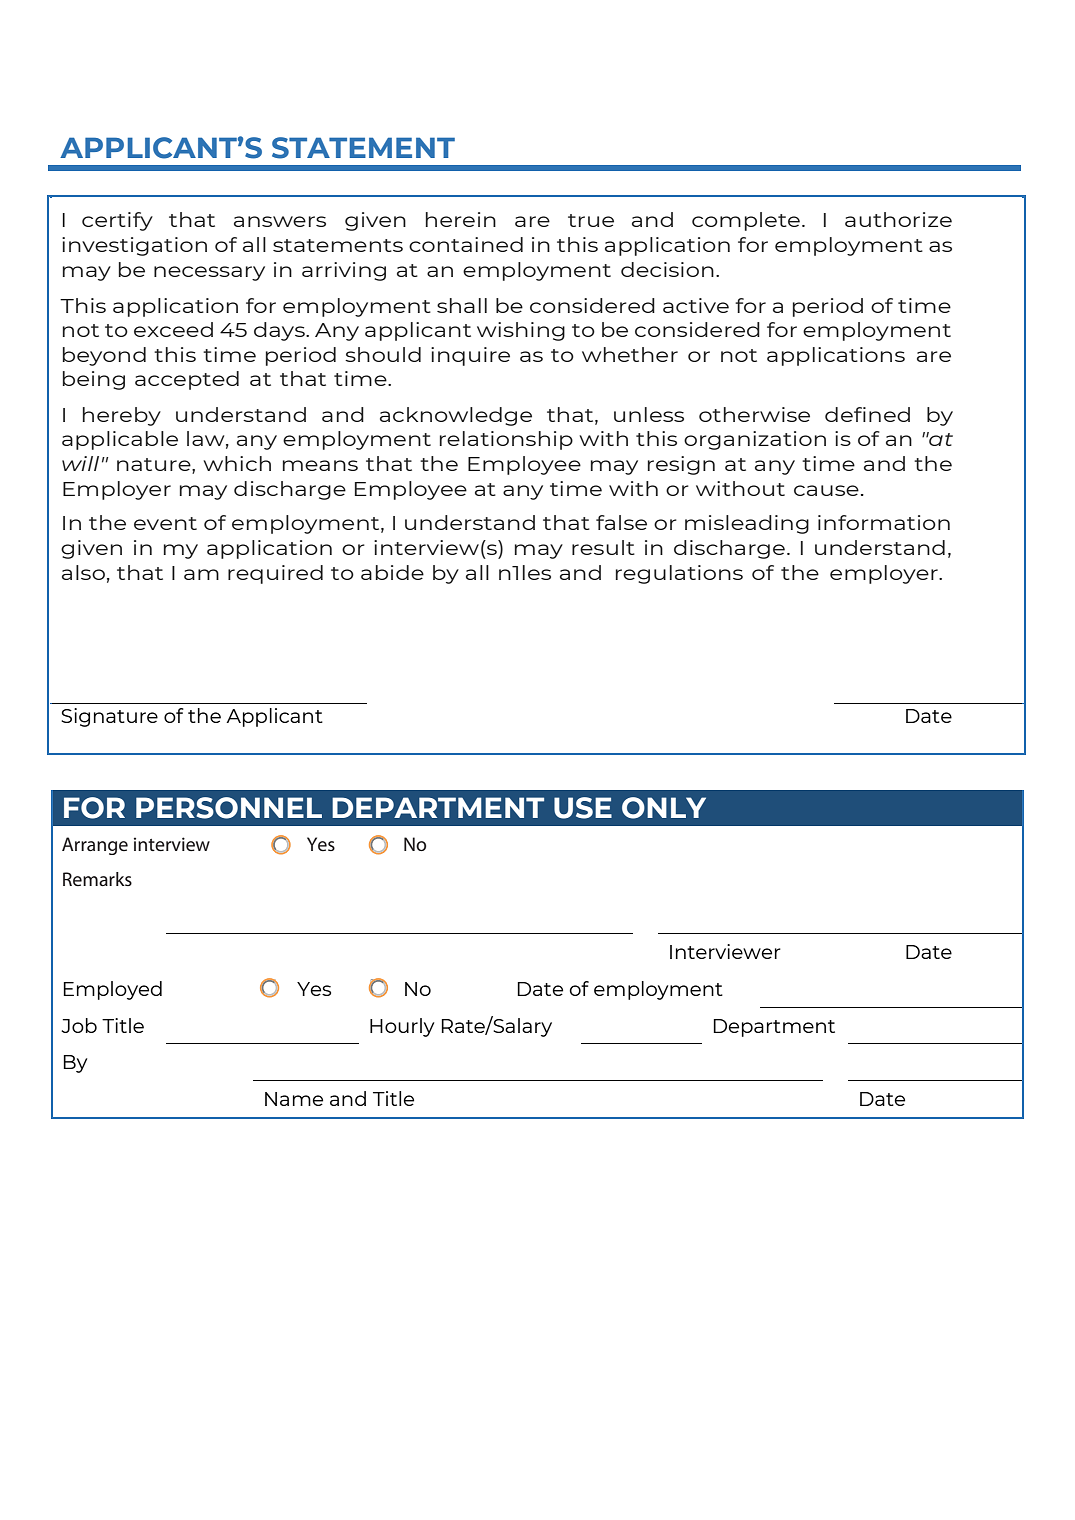 This document has width=1075, height=1520. Describe the element at coordinates (134, 246) in the document. I see `investigation` at that location.
